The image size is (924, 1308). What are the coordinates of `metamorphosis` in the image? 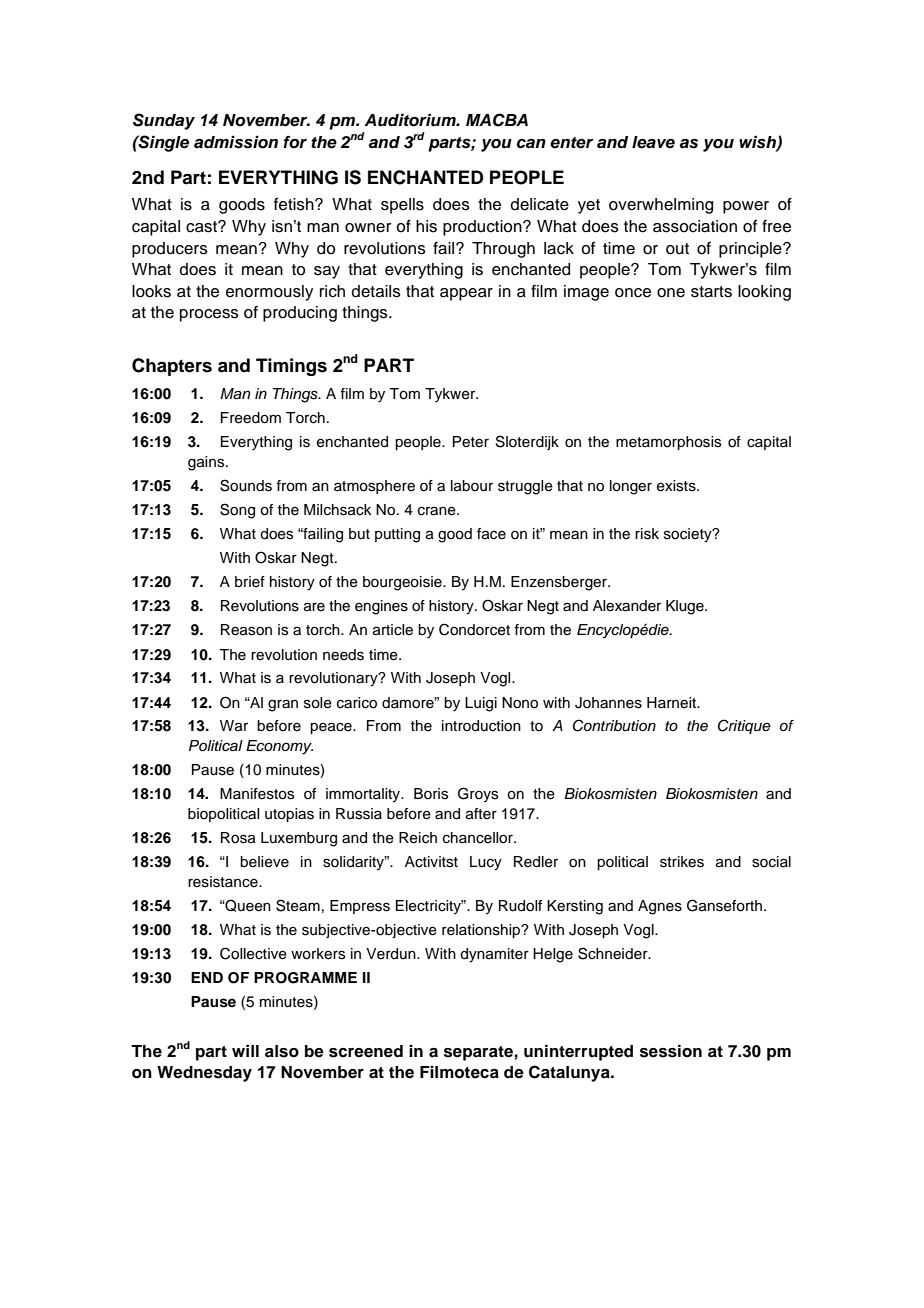 It's located at (668, 443).
